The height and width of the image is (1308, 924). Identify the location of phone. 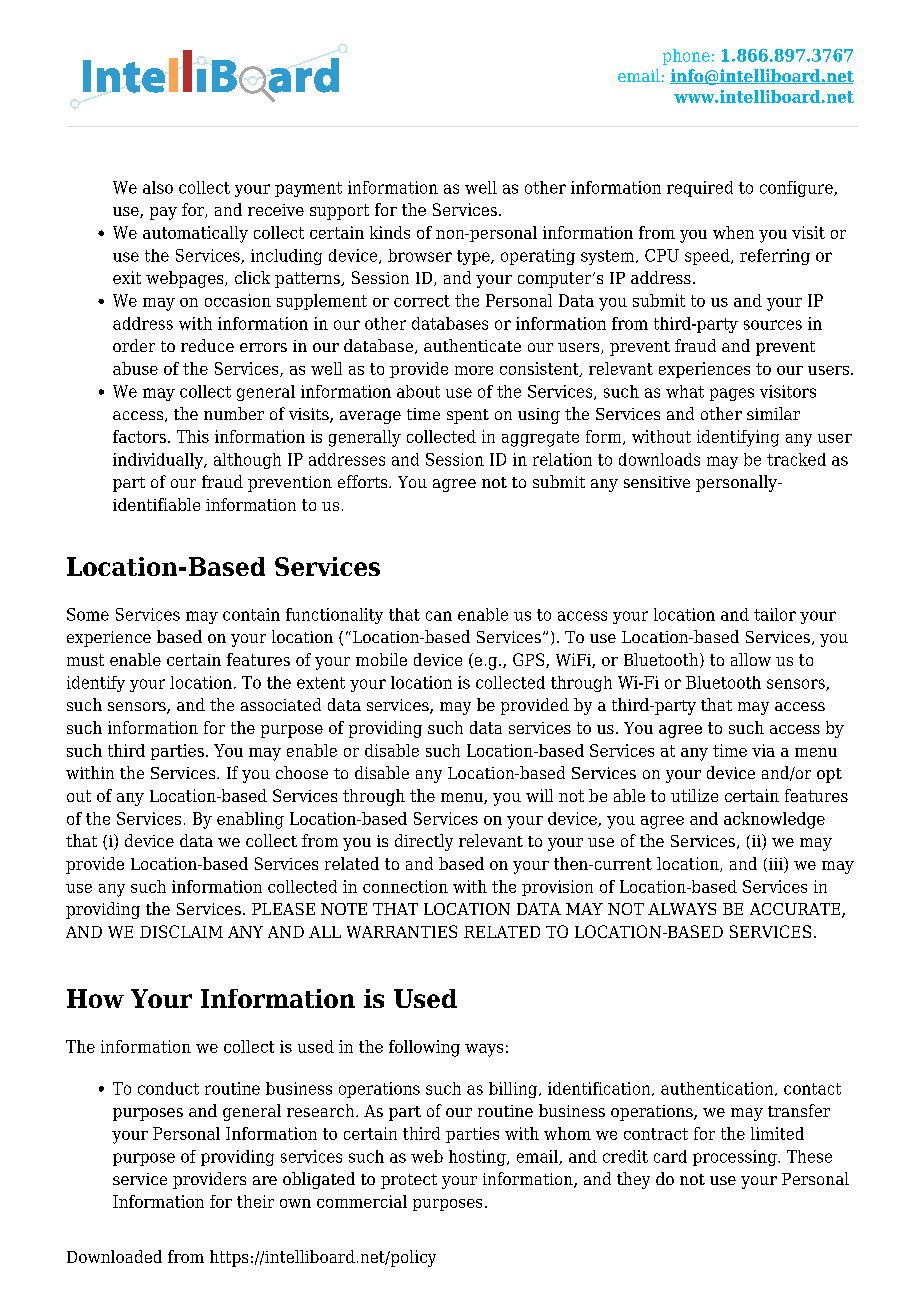
(686, 57).
